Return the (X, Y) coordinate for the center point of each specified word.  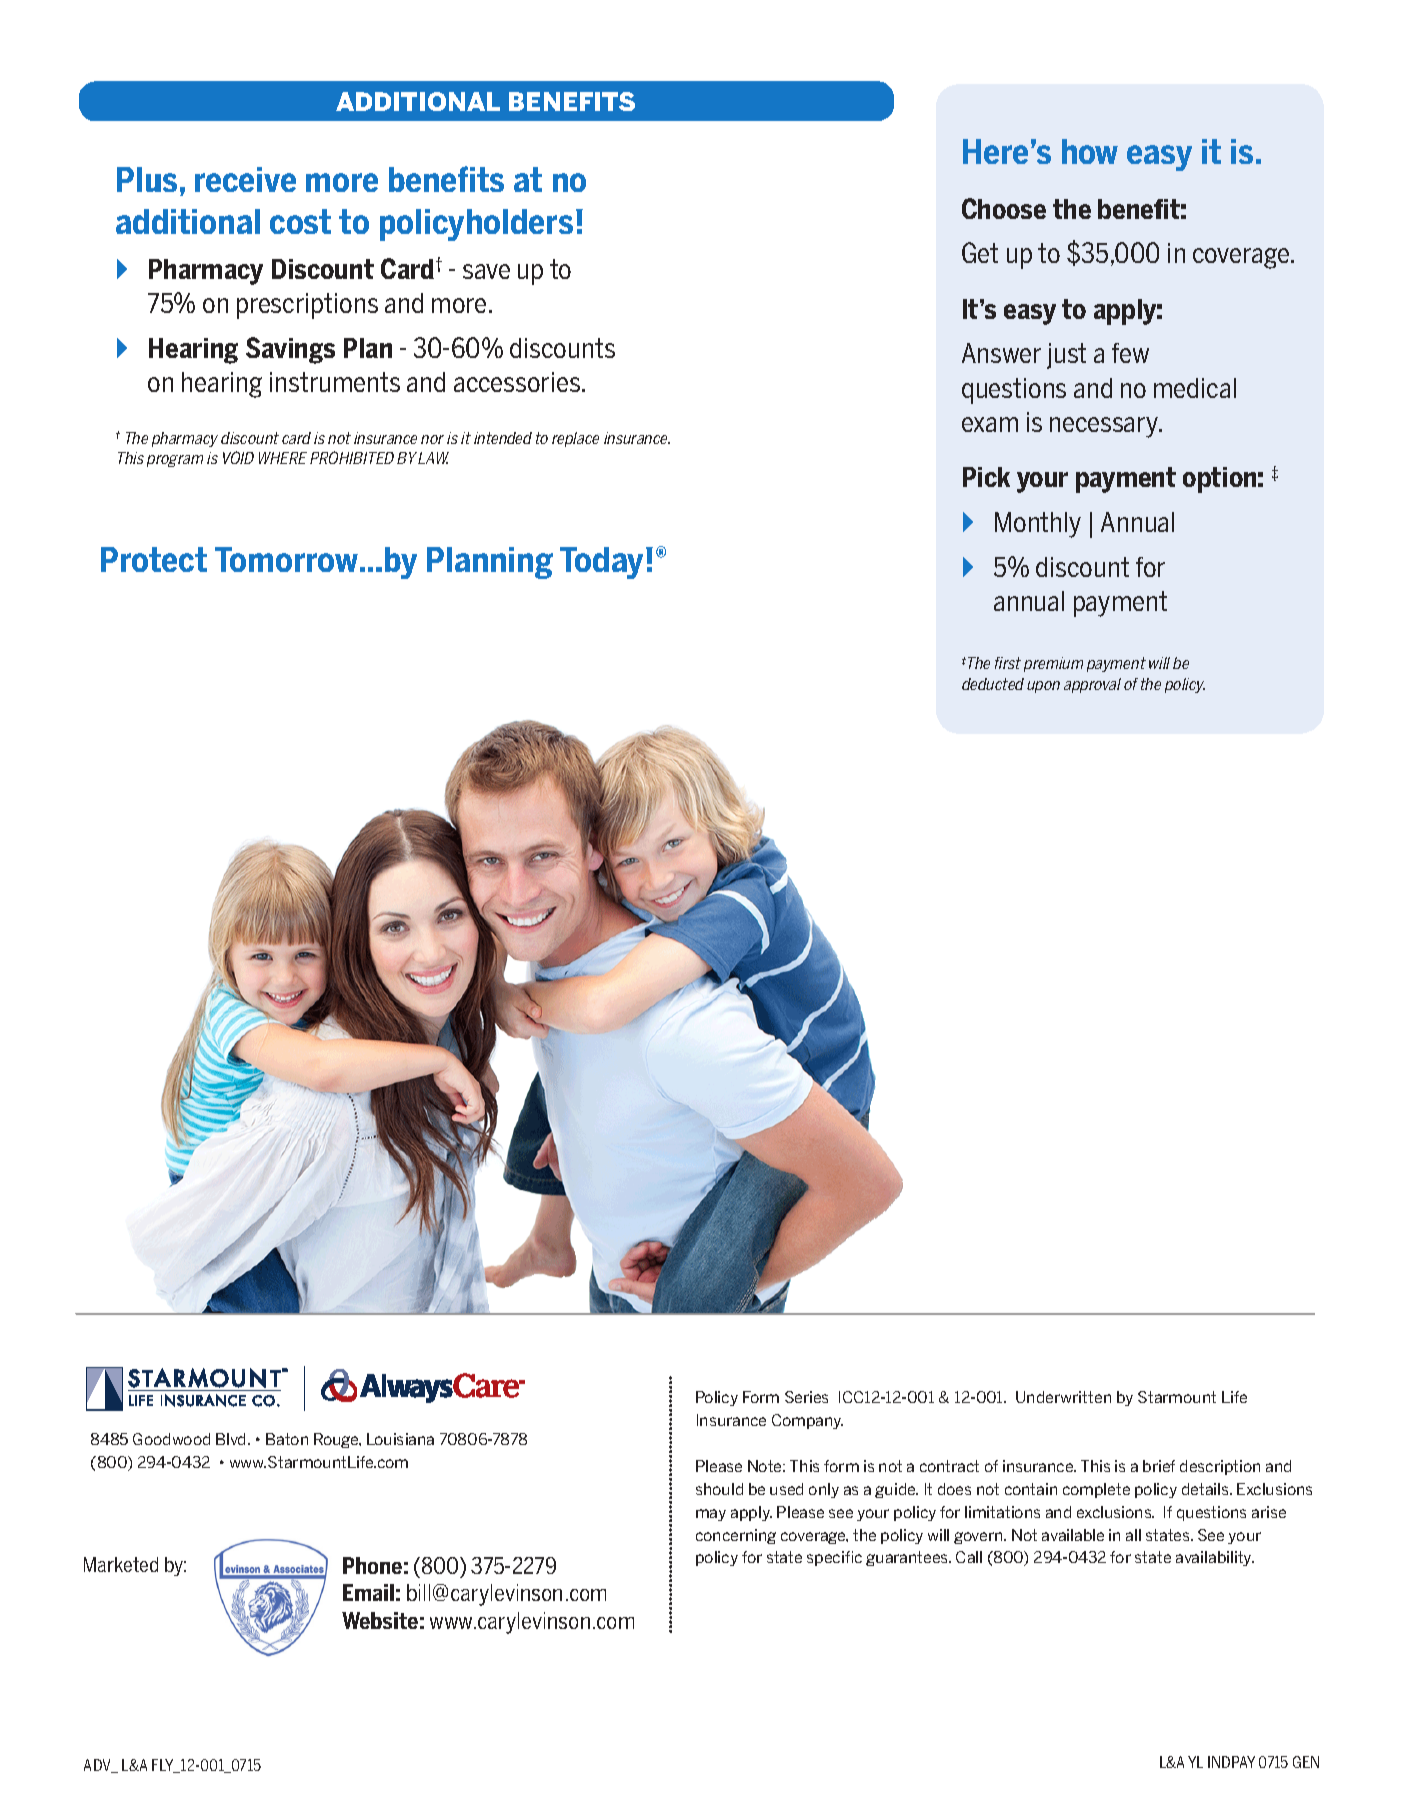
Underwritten (1063, 1397)
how (1090, 151)
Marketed (121, 1564)
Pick (986, 477)
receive (245, 179)
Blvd (232, 1439)
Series (806, 1397)
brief (1159, 1466)
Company (807, 1421)
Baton (287, 1439)
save (486, 271)
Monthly (1038, 525)
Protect (154, 559)
